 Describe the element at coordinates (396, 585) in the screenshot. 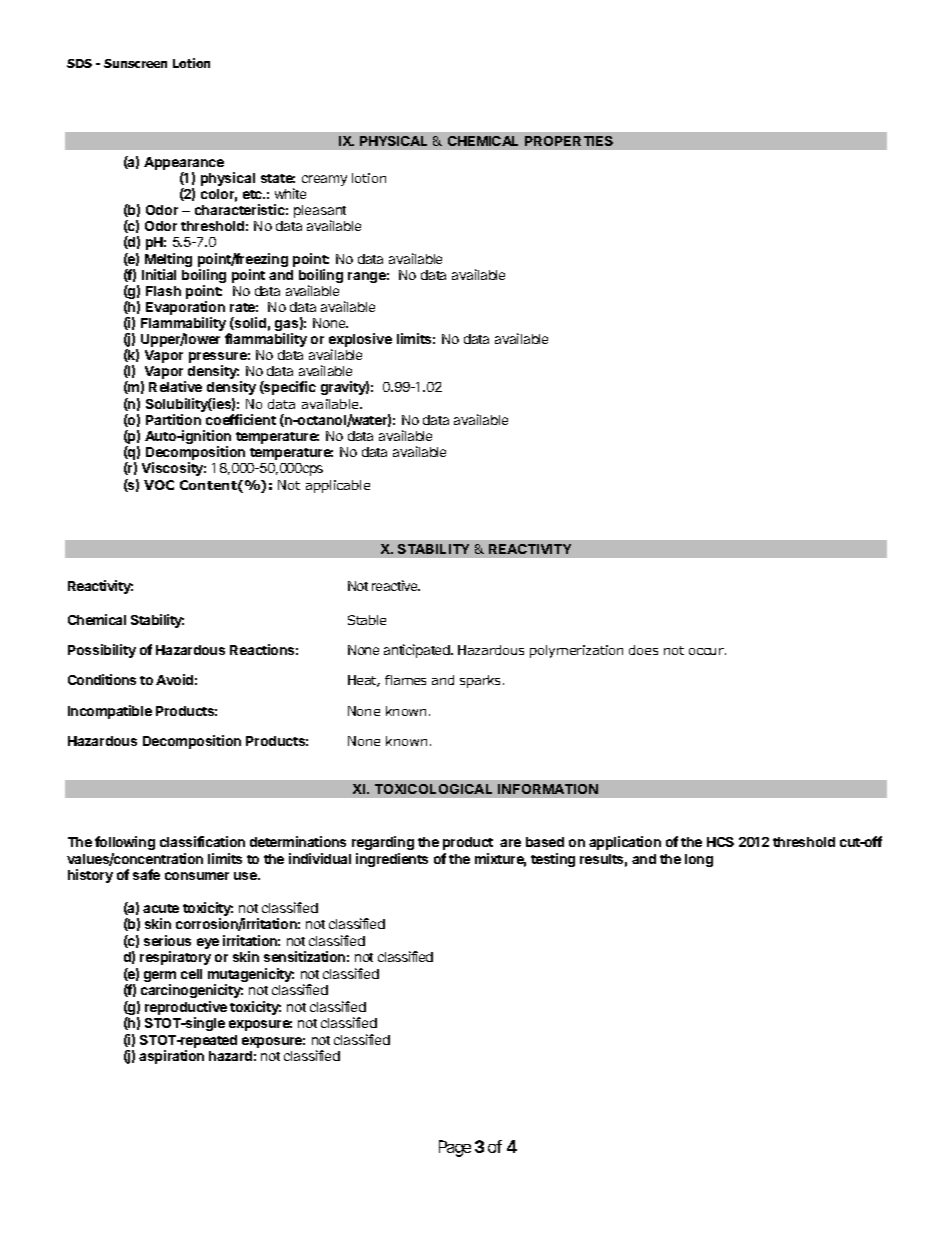

I see `reactive` at that location.
